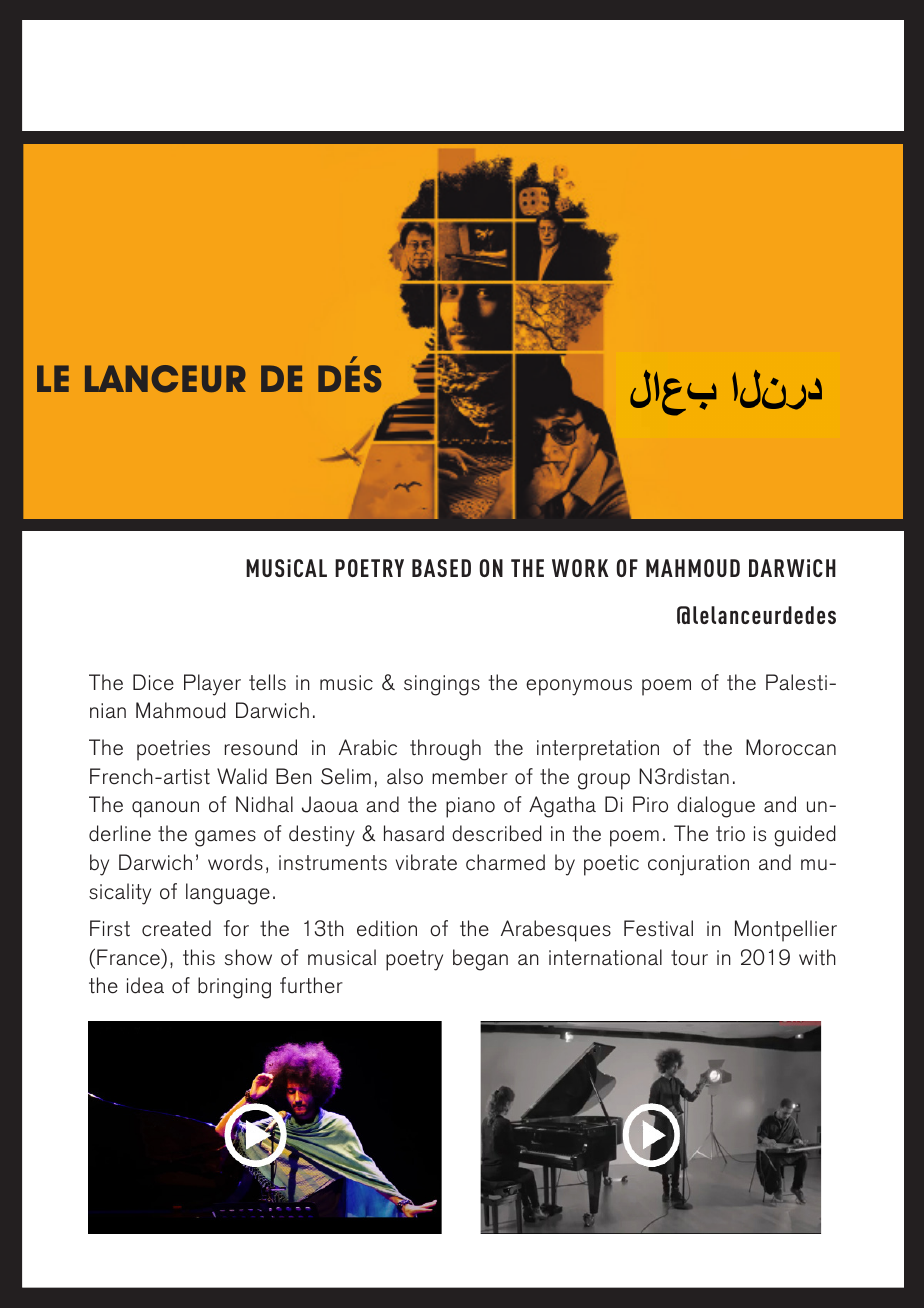 The image size is (924, 1308). Describe the element at coordinates (441, 568) in the screenshot. I see `BASED` at that location.
